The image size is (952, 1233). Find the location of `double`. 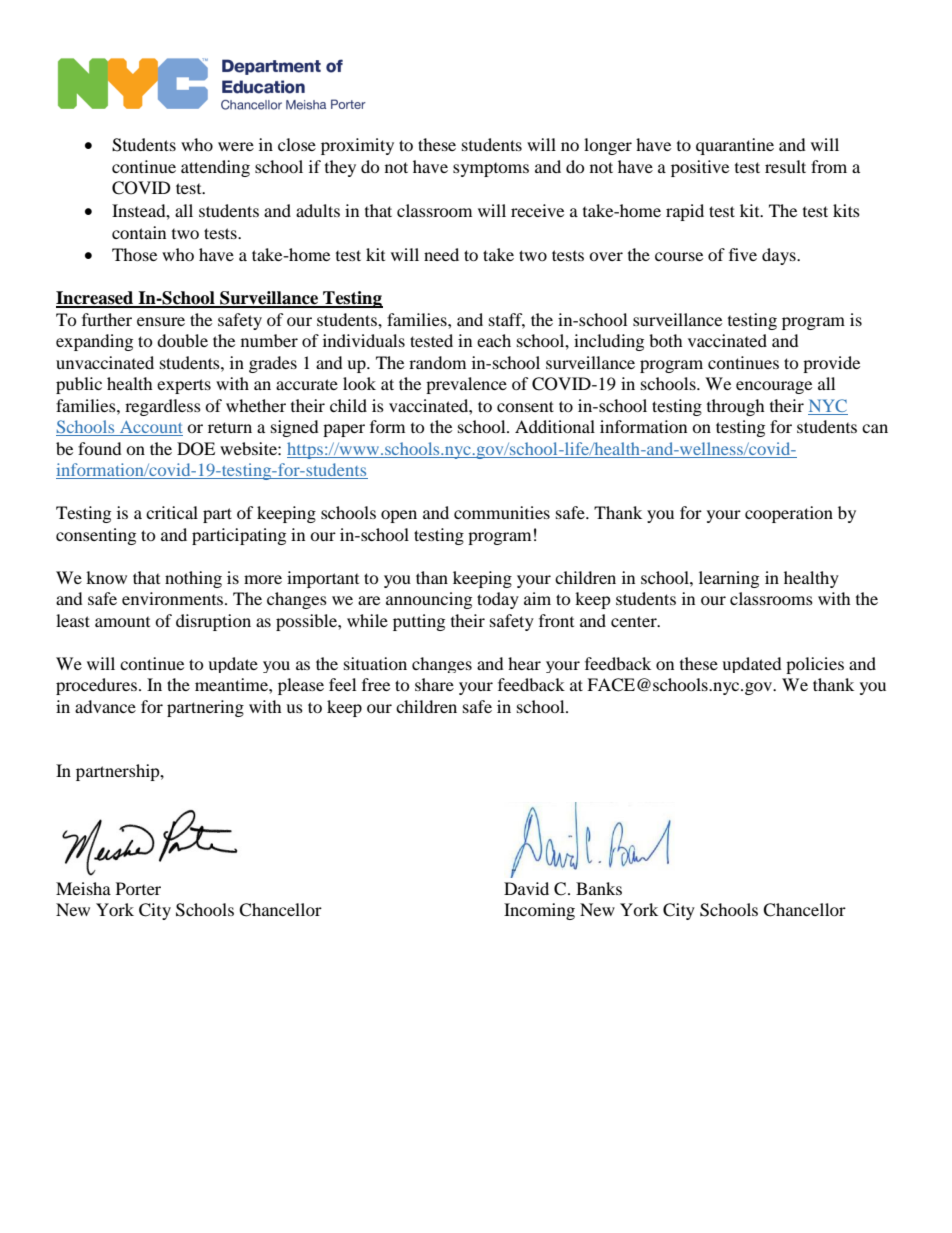

double is located at coordinates (182, 340).
